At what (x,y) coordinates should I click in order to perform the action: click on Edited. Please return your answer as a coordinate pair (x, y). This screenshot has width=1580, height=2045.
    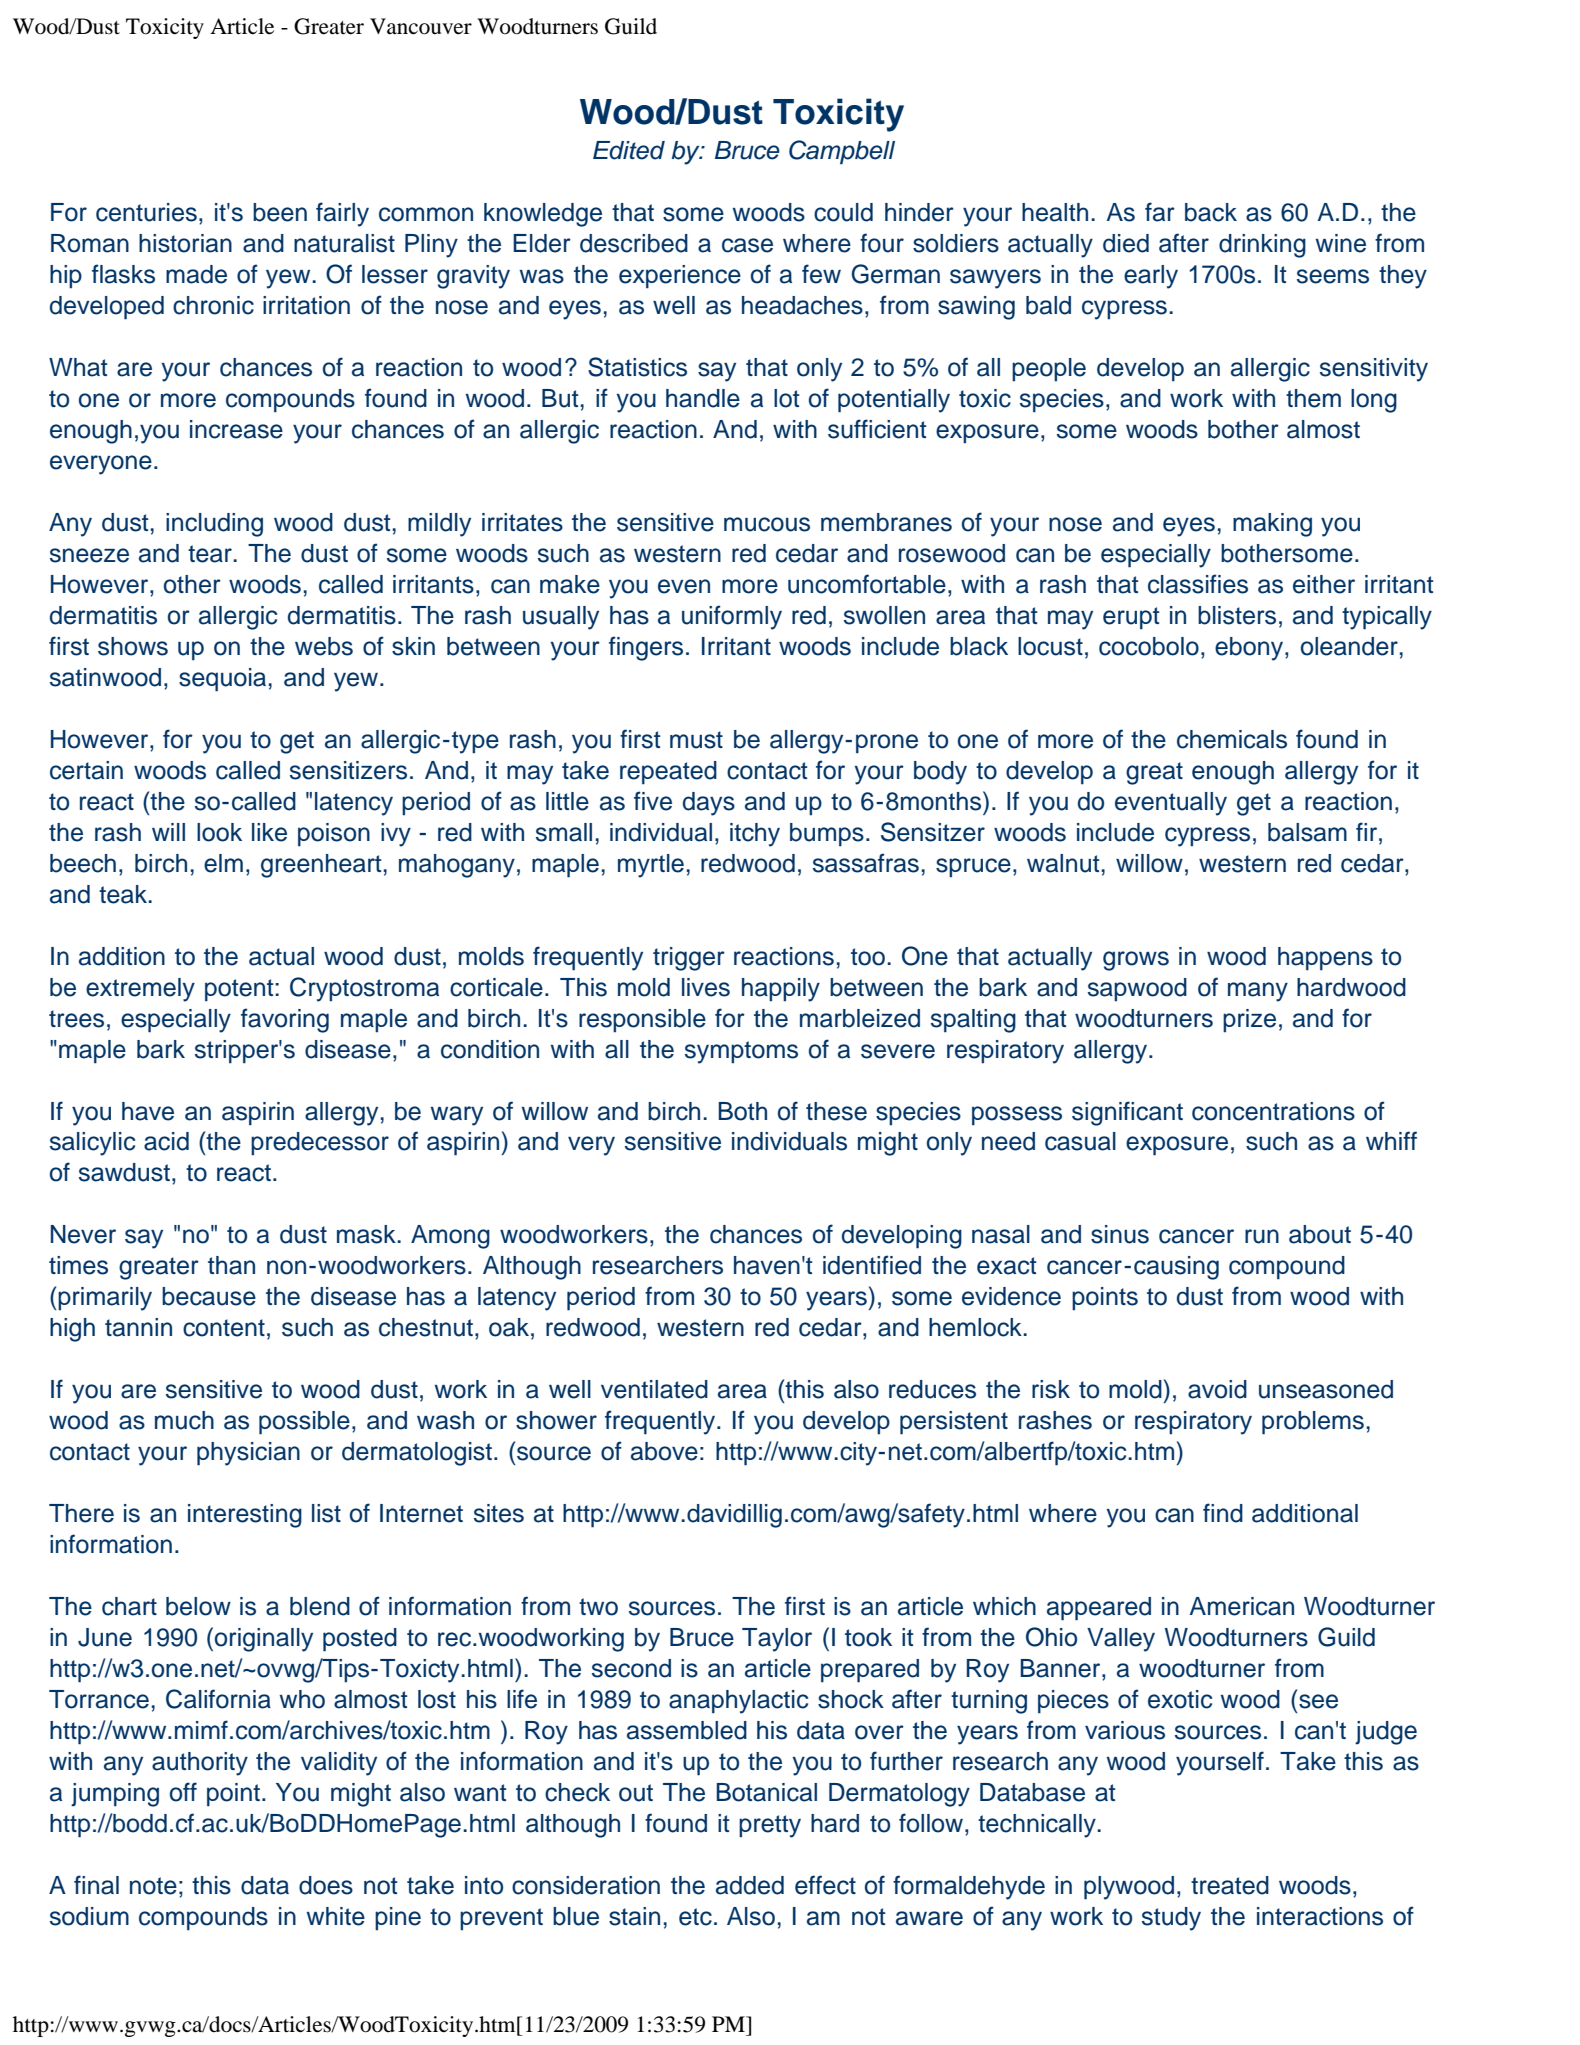
    Looking at the image, I should click on (629, 150).
